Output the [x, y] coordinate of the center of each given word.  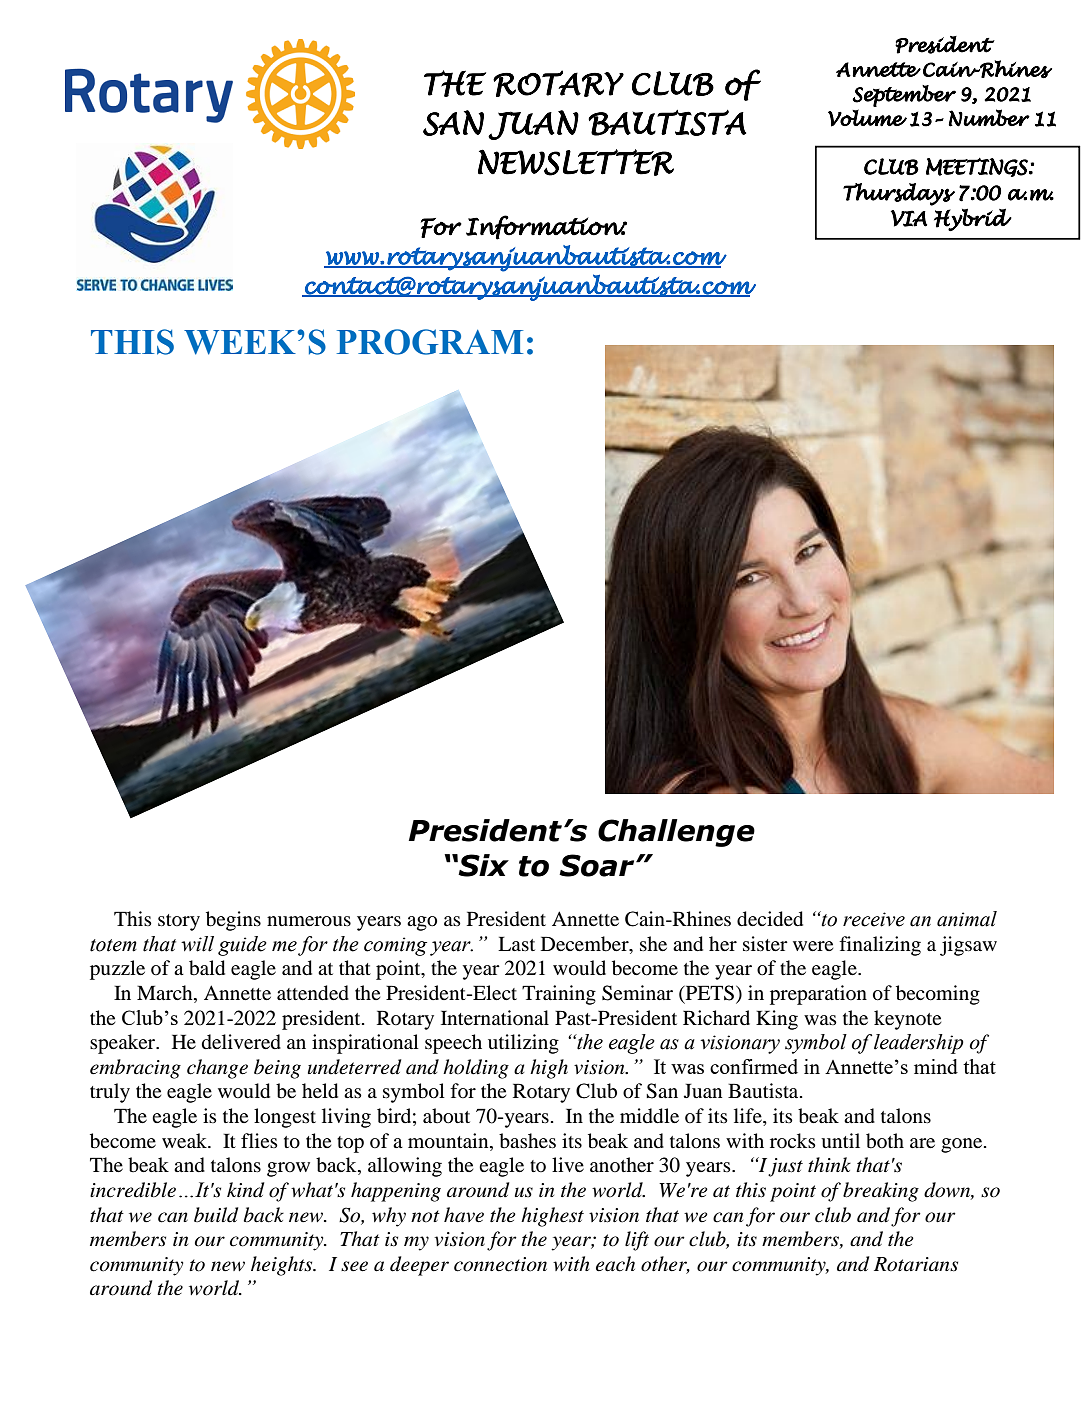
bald [207, 968]
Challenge [676, 833]
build [216, 1215]
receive [874, 919]
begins [233, 921]
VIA [909, 218]
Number [989, 118]
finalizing [880, 946]
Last [516, 943]
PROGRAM [430, 342]
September [904, 96]
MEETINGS [978, 167]
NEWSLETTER [576, 162]
